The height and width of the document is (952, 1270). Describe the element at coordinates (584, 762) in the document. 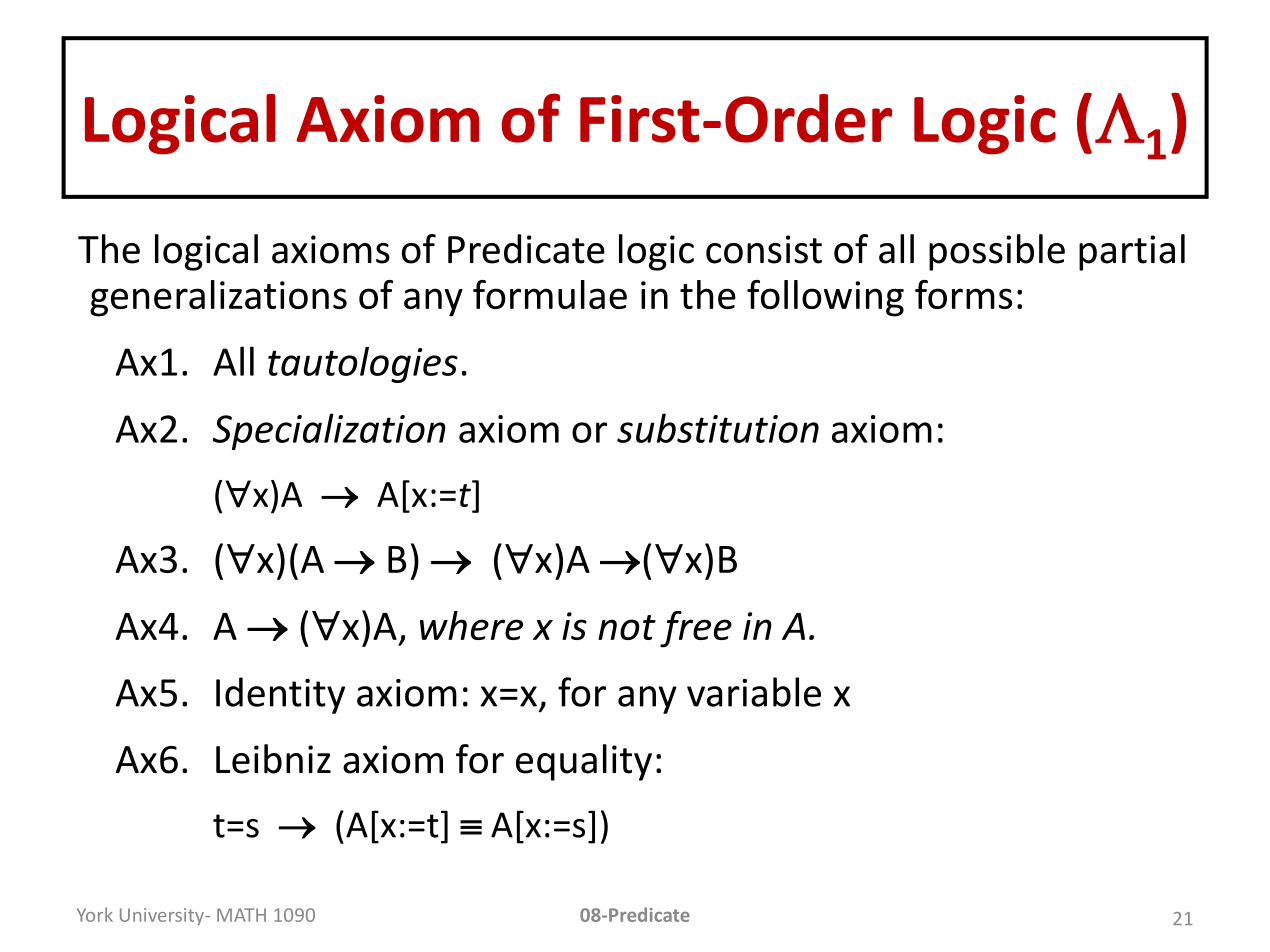

I see `equality` at that location.
